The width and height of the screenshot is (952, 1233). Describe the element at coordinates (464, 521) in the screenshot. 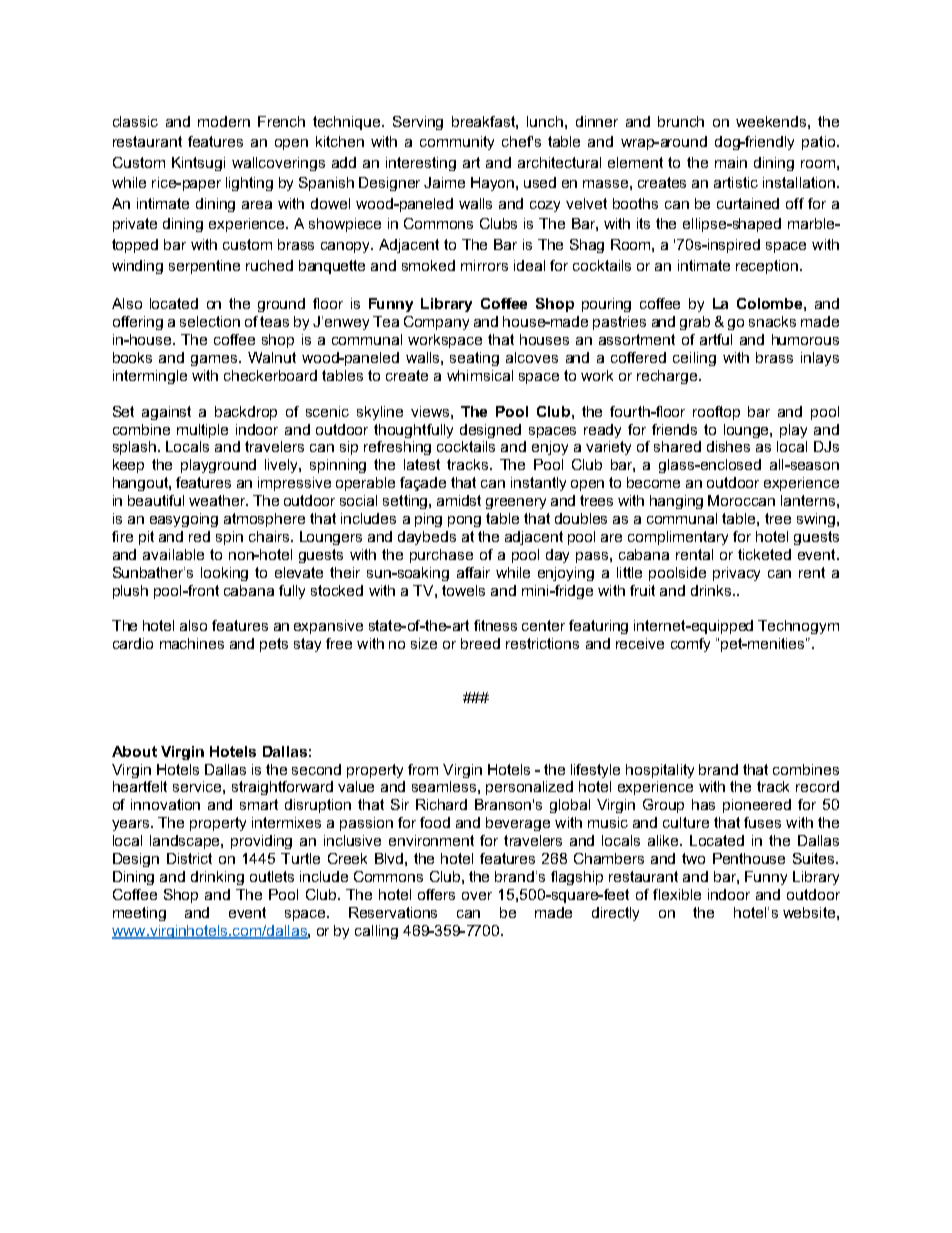

I see `pong` at that location.
